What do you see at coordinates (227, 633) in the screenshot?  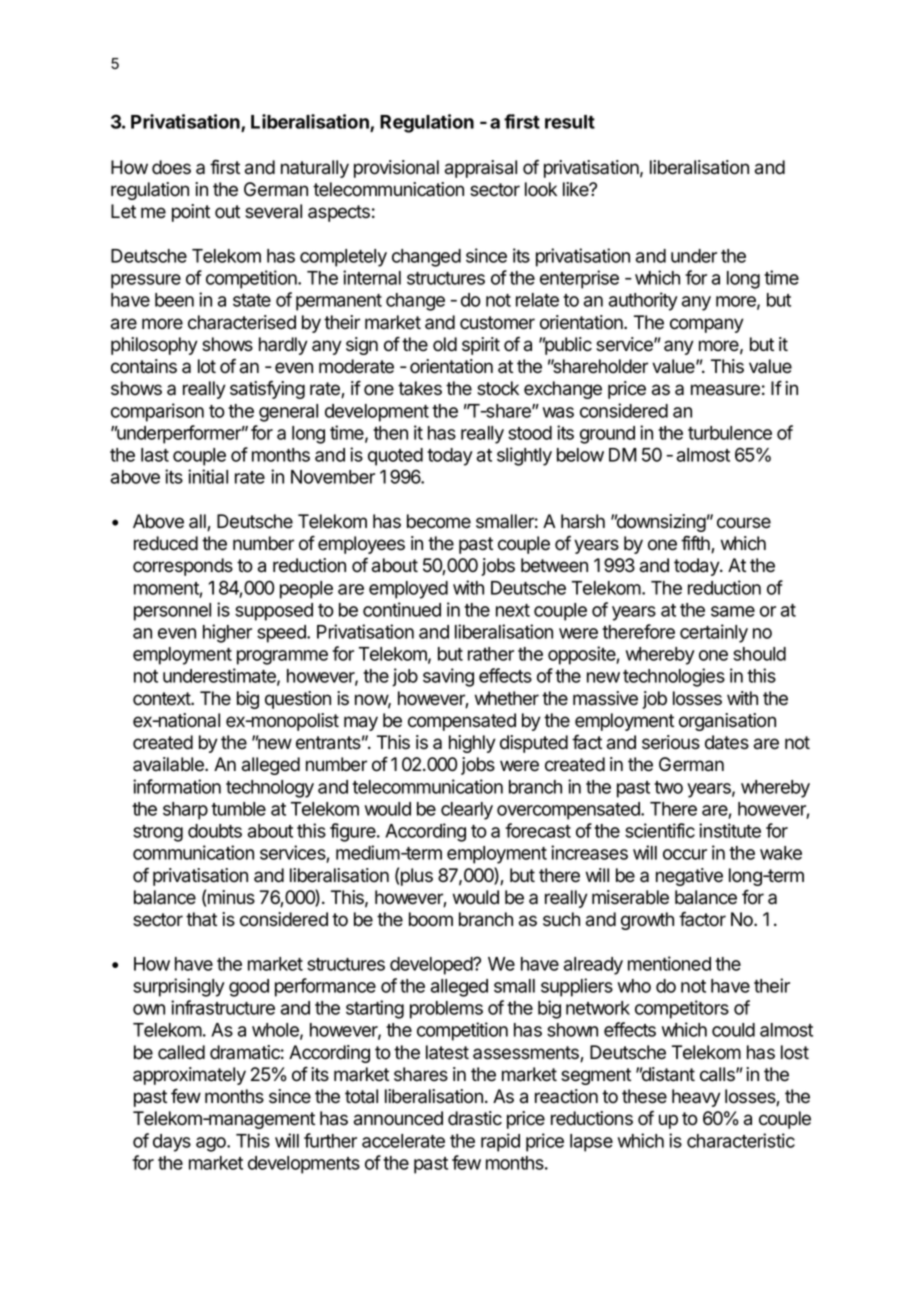 I see `higher` at bounding box center [227, 633].
